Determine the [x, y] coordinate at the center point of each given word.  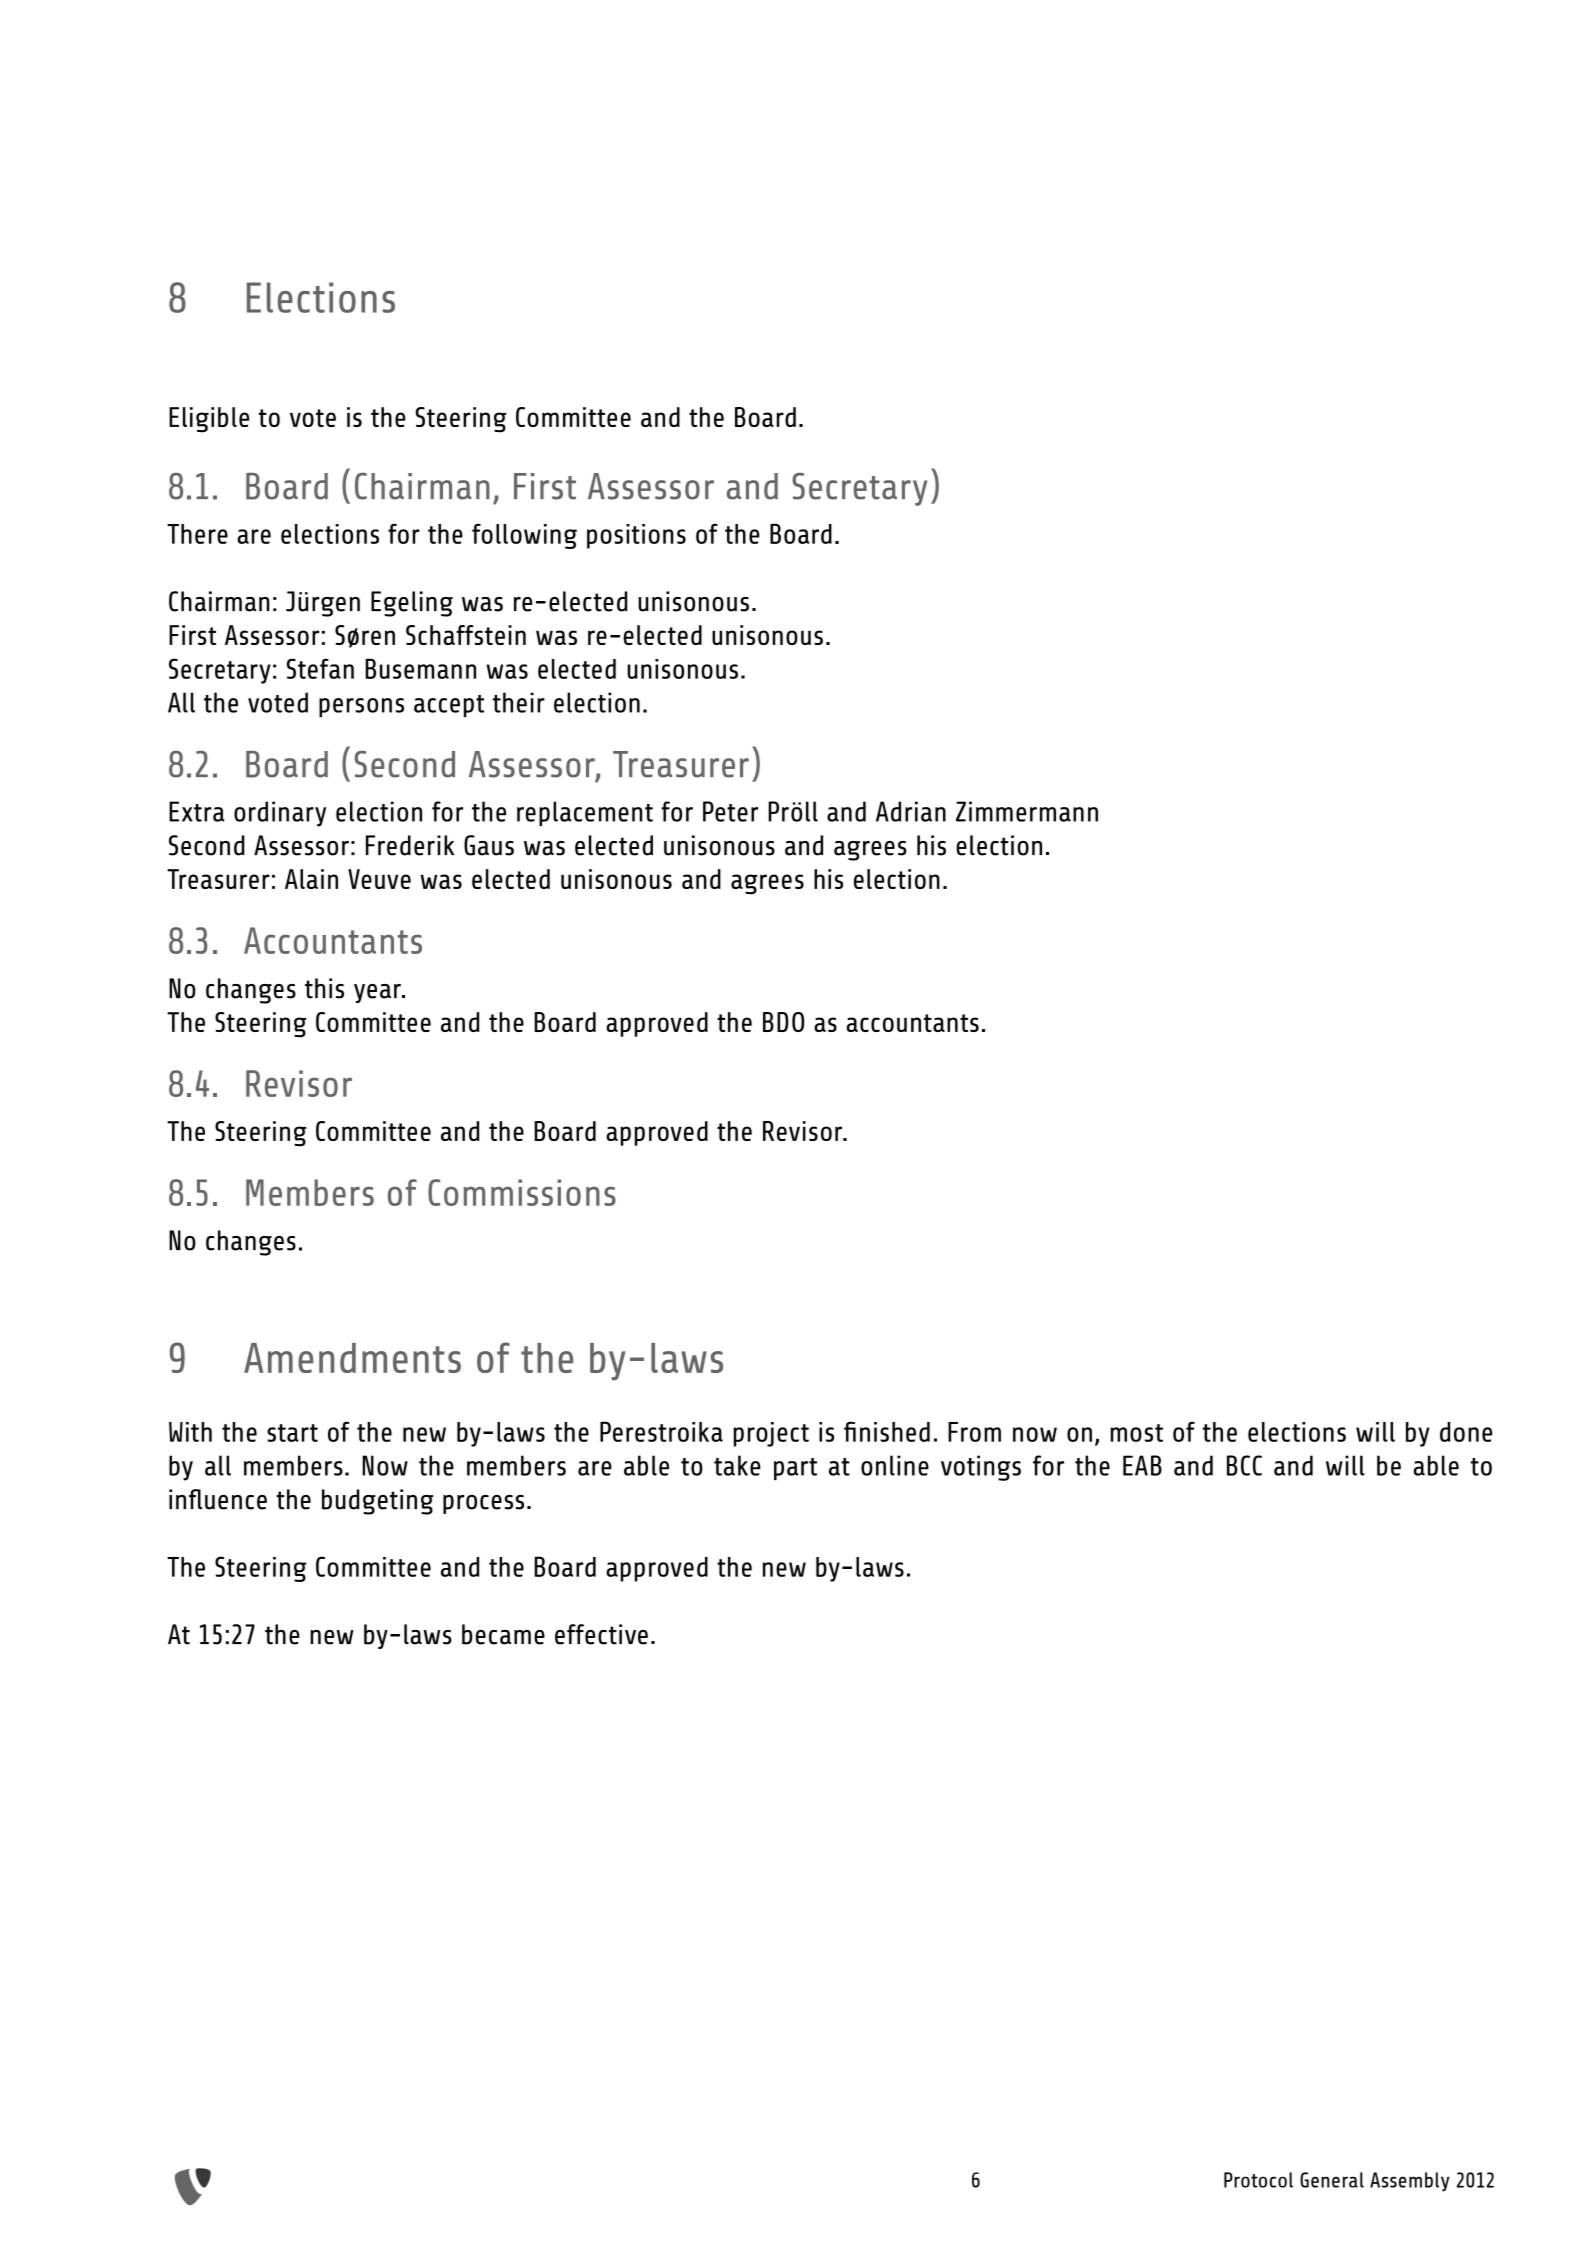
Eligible [209, 420]
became [503, 1634]
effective [601, 1634]
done [1466, 1432]
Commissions [522, 1192]
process [483, 1504]
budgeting [377, 1502]
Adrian [911, 811]
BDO [783, 1022]
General [1332, 2180]
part [795, 1469]
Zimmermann [1027, 811]
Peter [730, 811]
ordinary [280, 814]
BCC [1244, 1465]
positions [636, 536]
